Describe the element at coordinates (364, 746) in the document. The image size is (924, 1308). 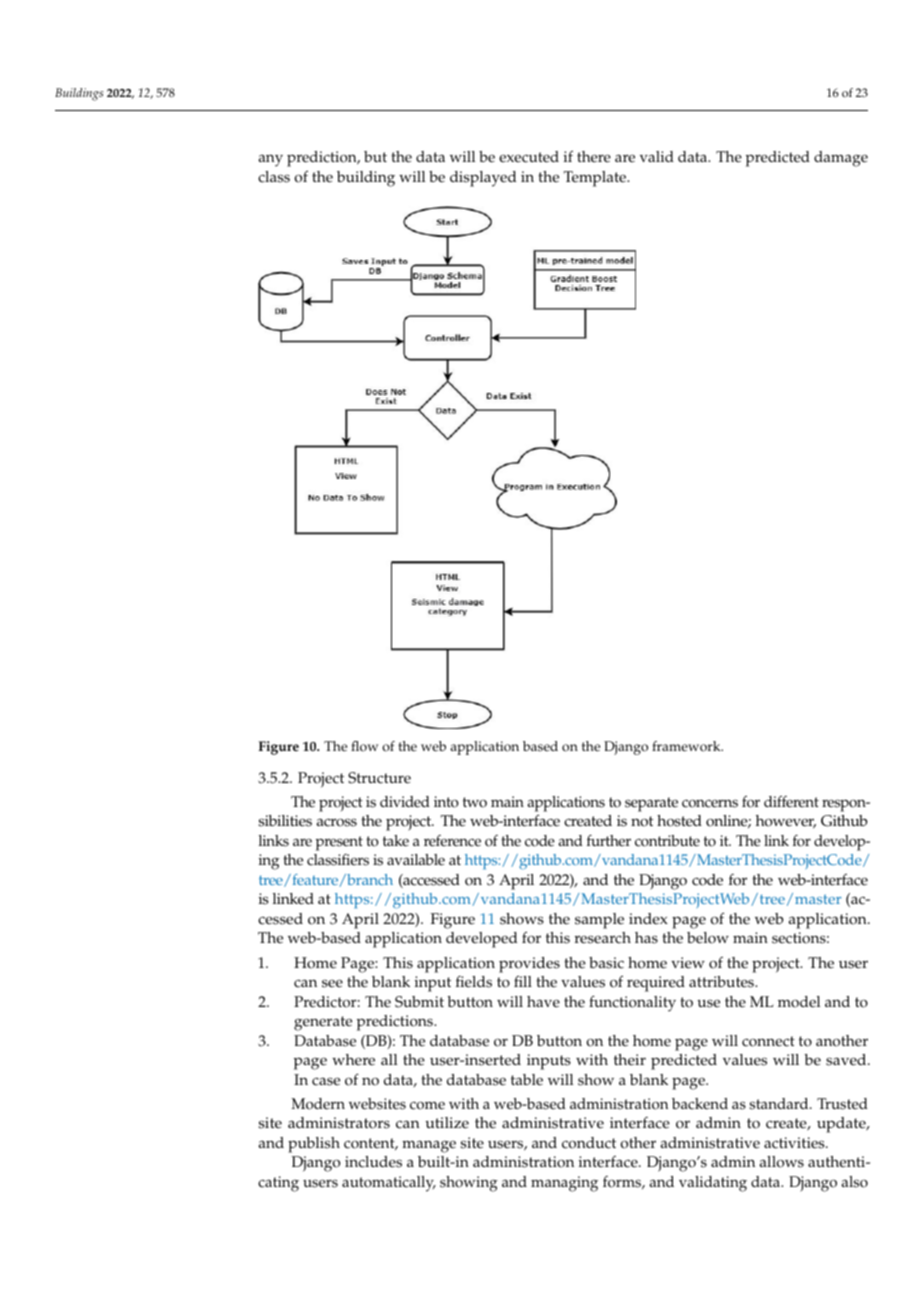
I see `flow` at that location.
